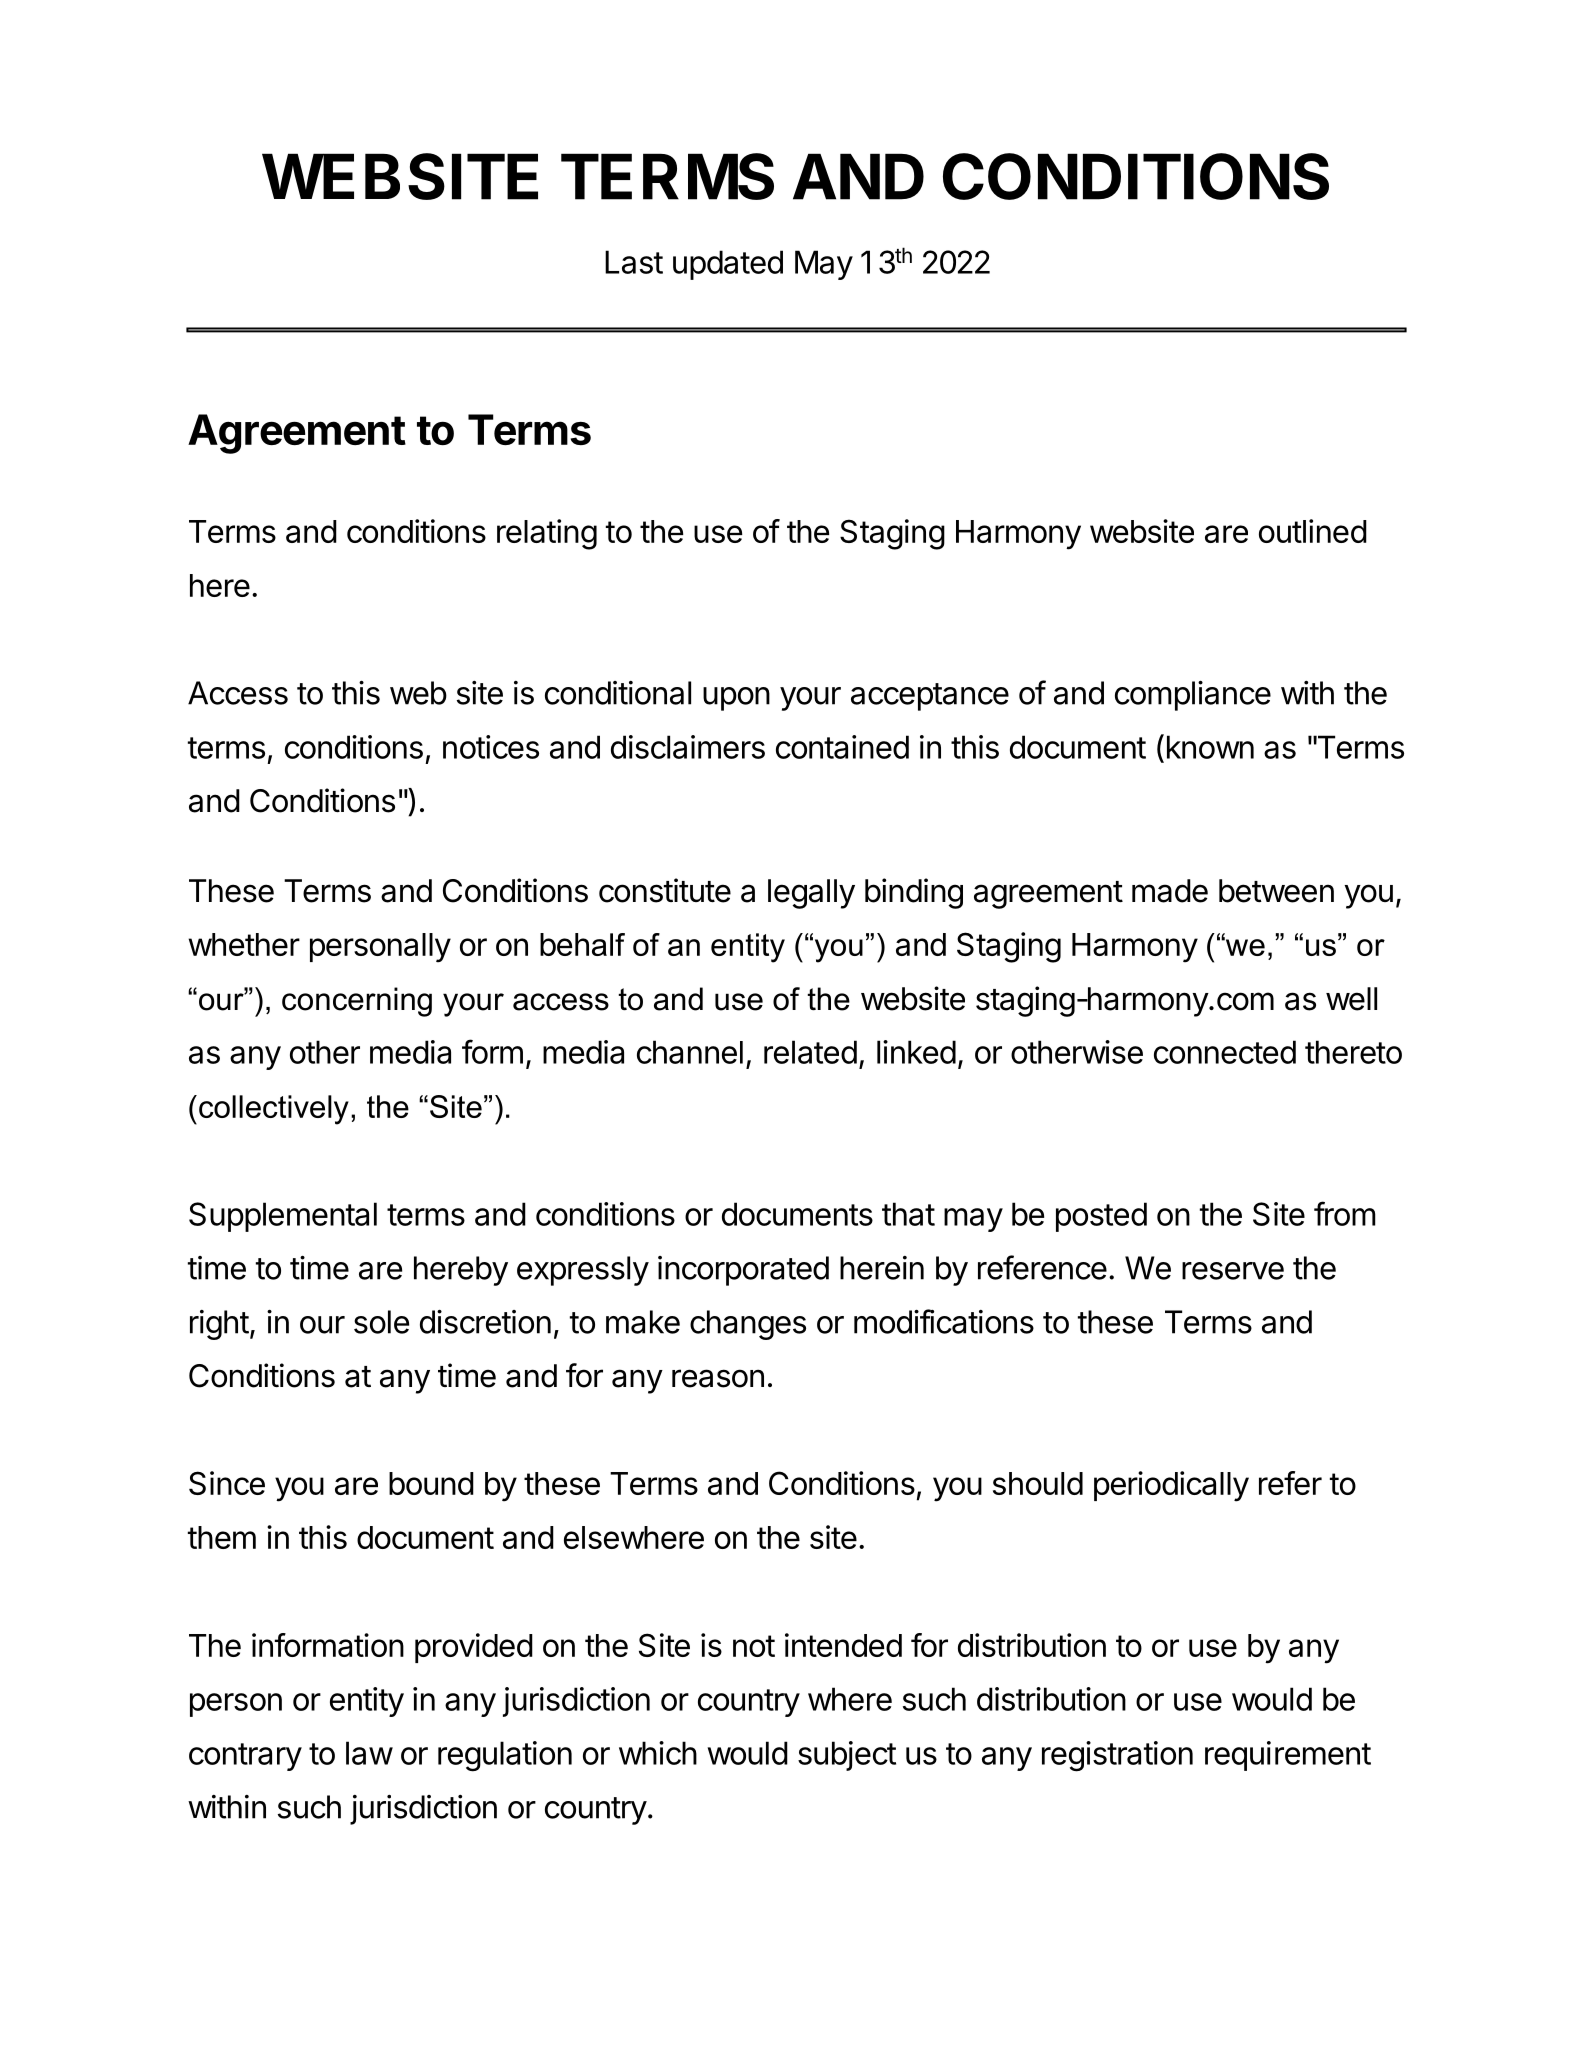 The image size is (1593, 2062). What do you see at coordinates (1193, 696) in the page?
I see `compliance` at bounding box center [1193, 696].
